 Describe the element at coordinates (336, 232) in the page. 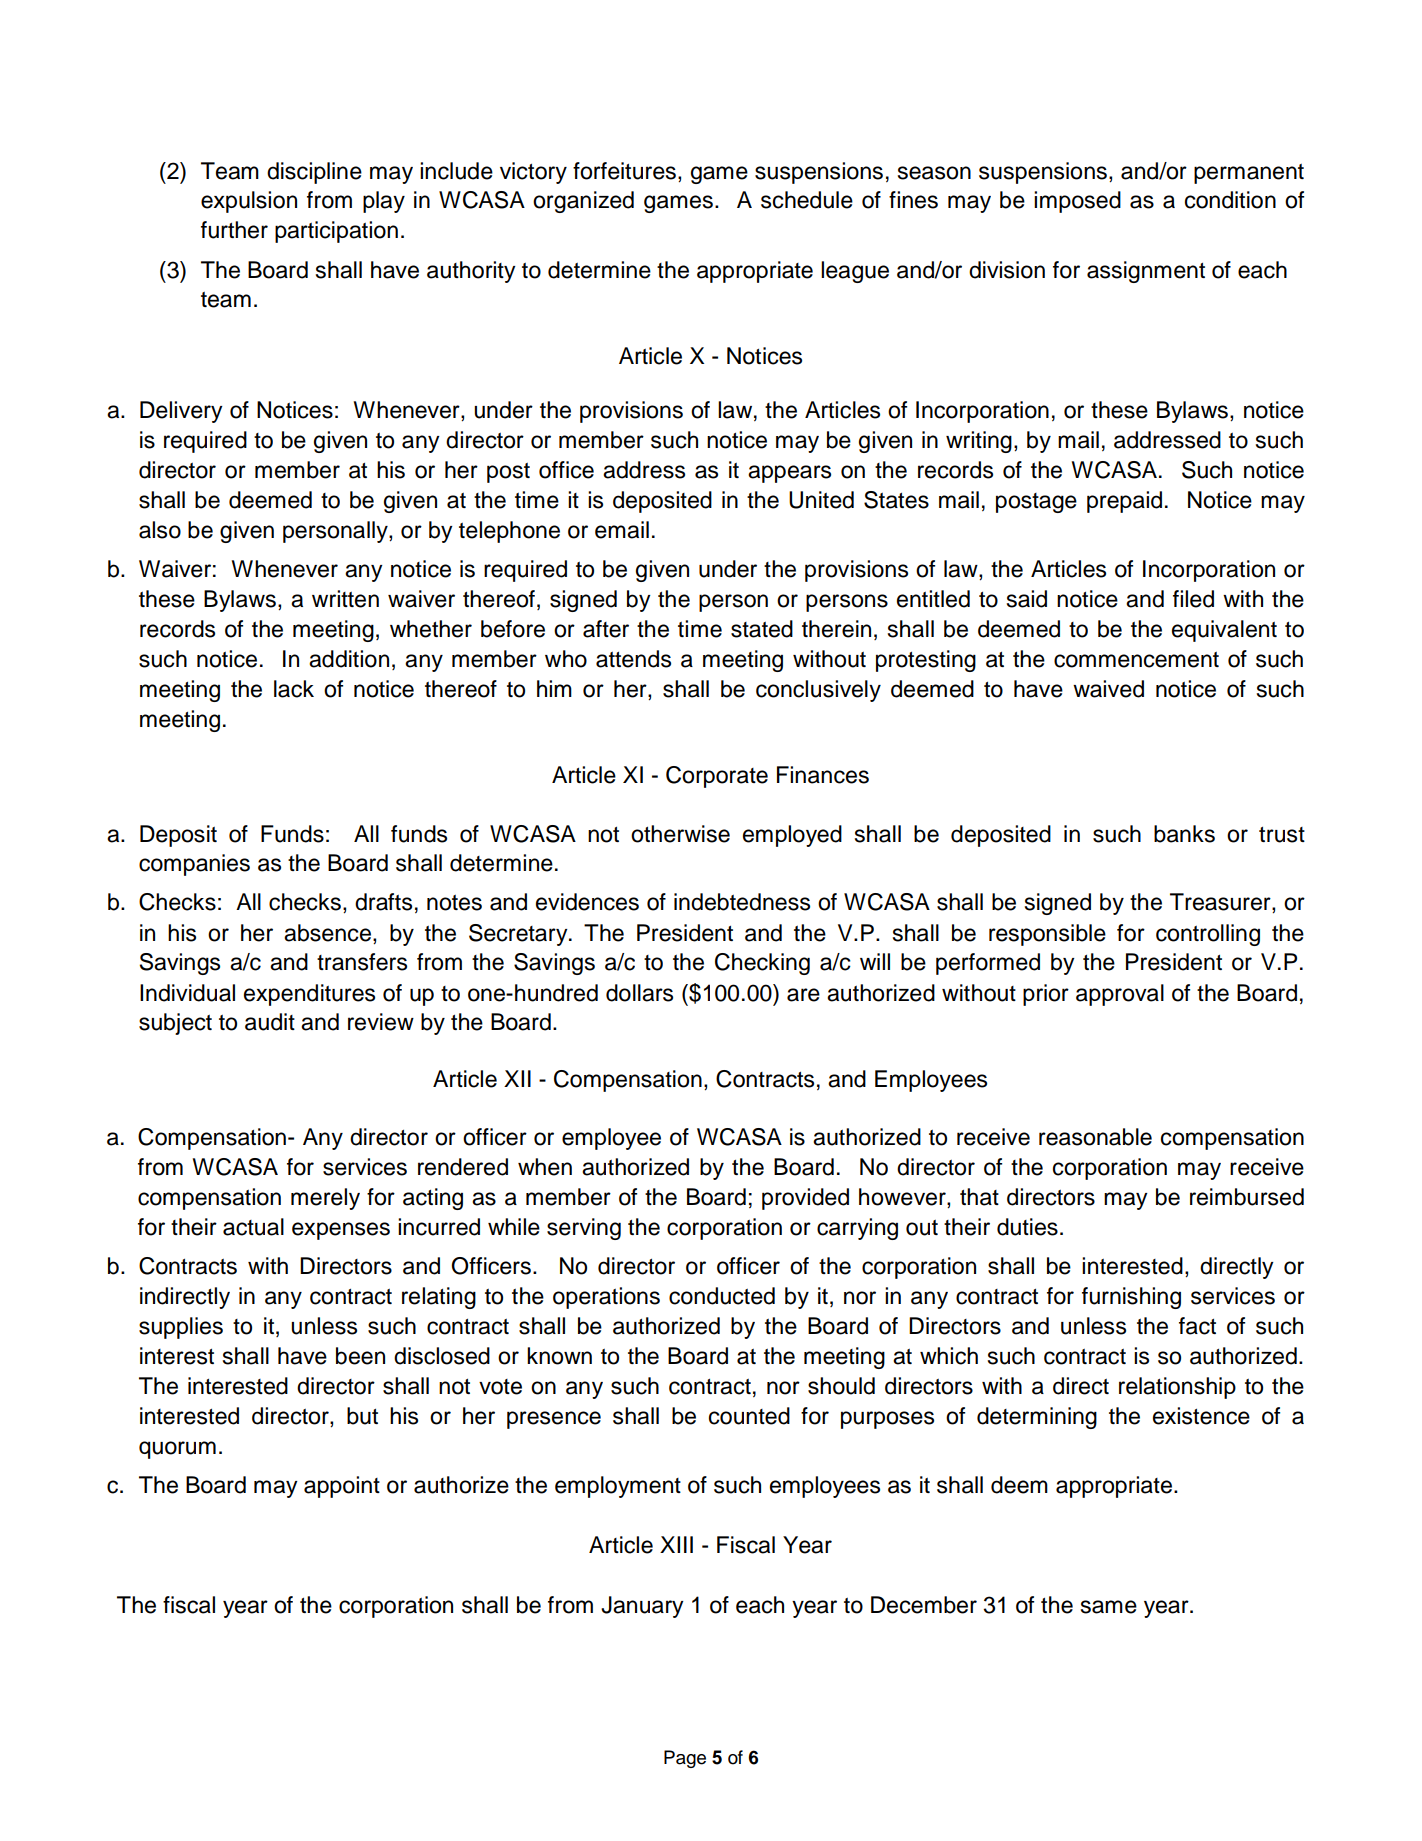

I see `participation` at that location.
